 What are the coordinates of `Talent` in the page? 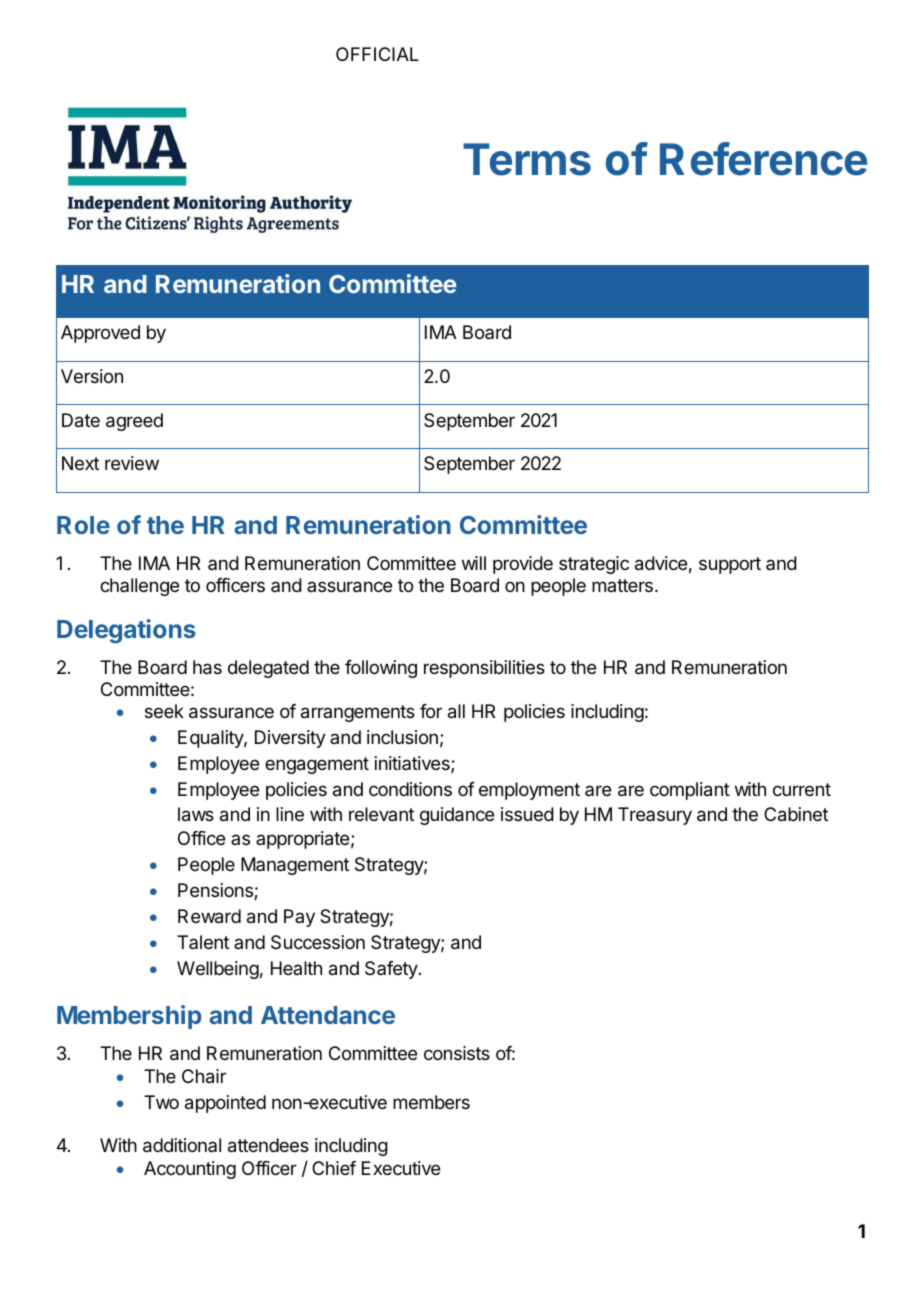 It's located at (203, 942).
